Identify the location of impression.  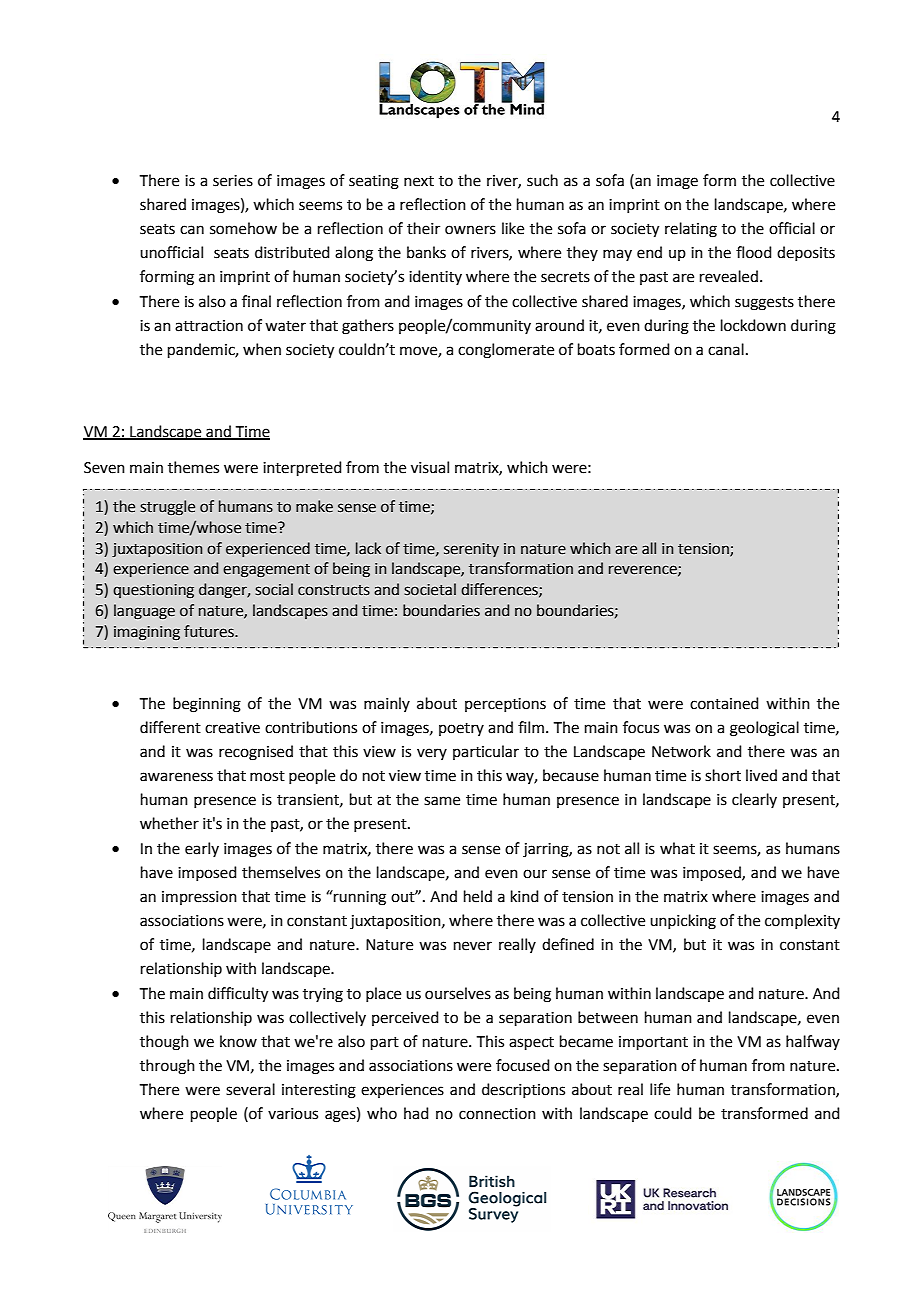
(199, 898).
